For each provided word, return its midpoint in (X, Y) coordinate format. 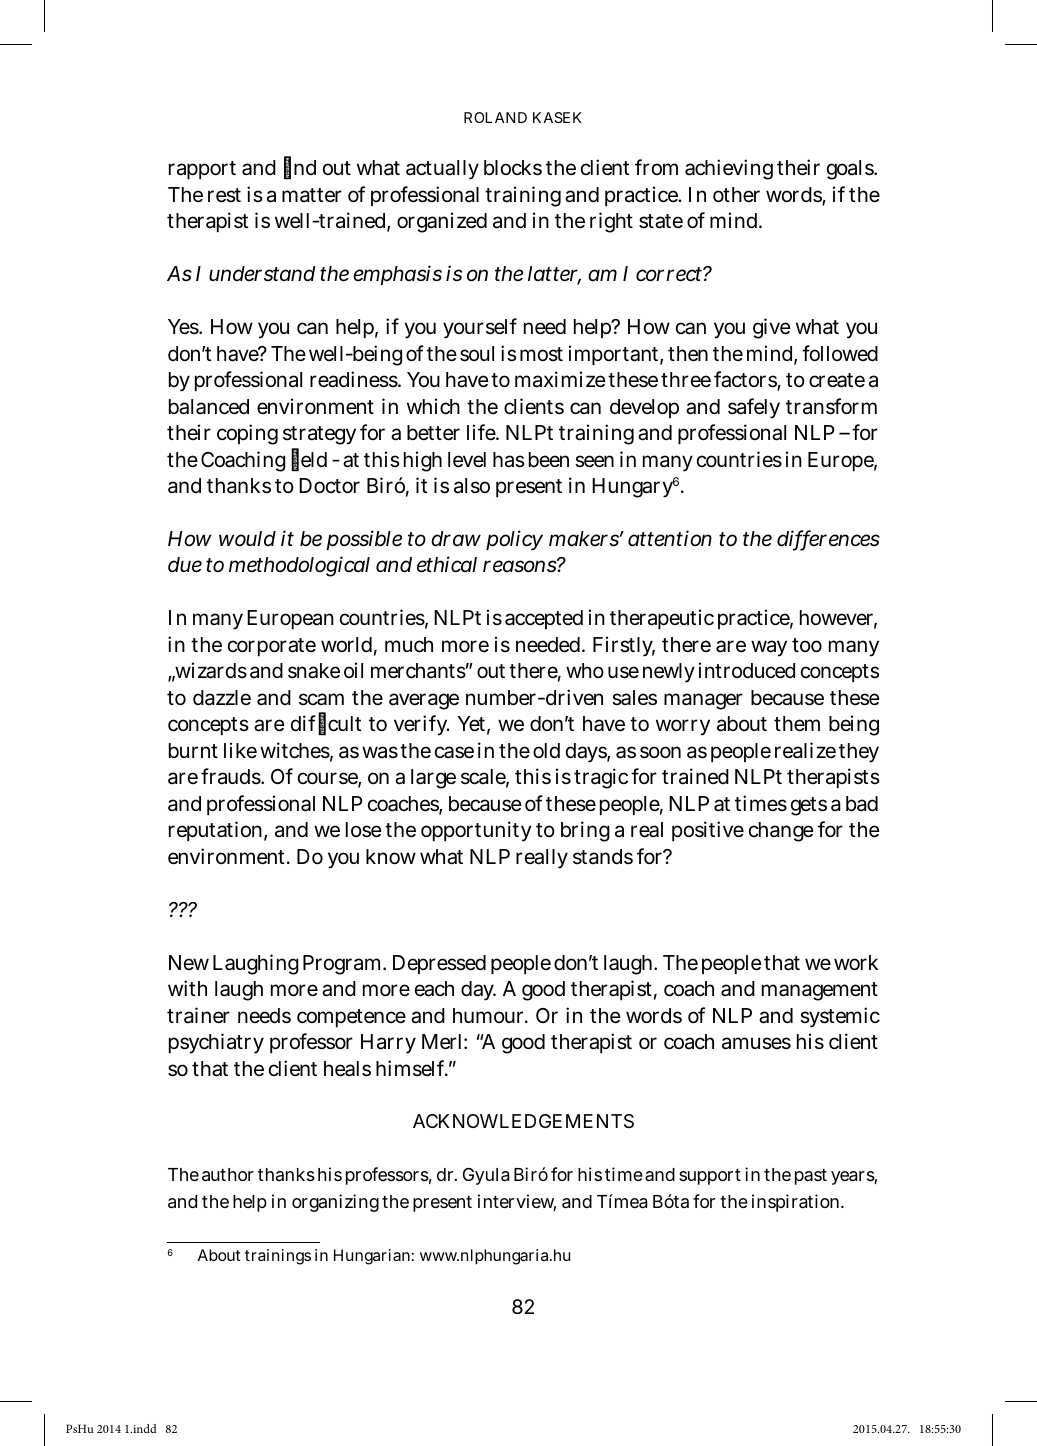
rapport (202, 170)
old (546, 751)
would (247, 539)
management (820, 991)
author (228, 1175)
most (541, 354)
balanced (209, 407)
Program (343, 965)
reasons (520, 566)
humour (490, 1015)
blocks (513, 168)
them (797, 723)
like (240, 750)
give (772, 328)
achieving (729, 169)
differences (828, 539)
